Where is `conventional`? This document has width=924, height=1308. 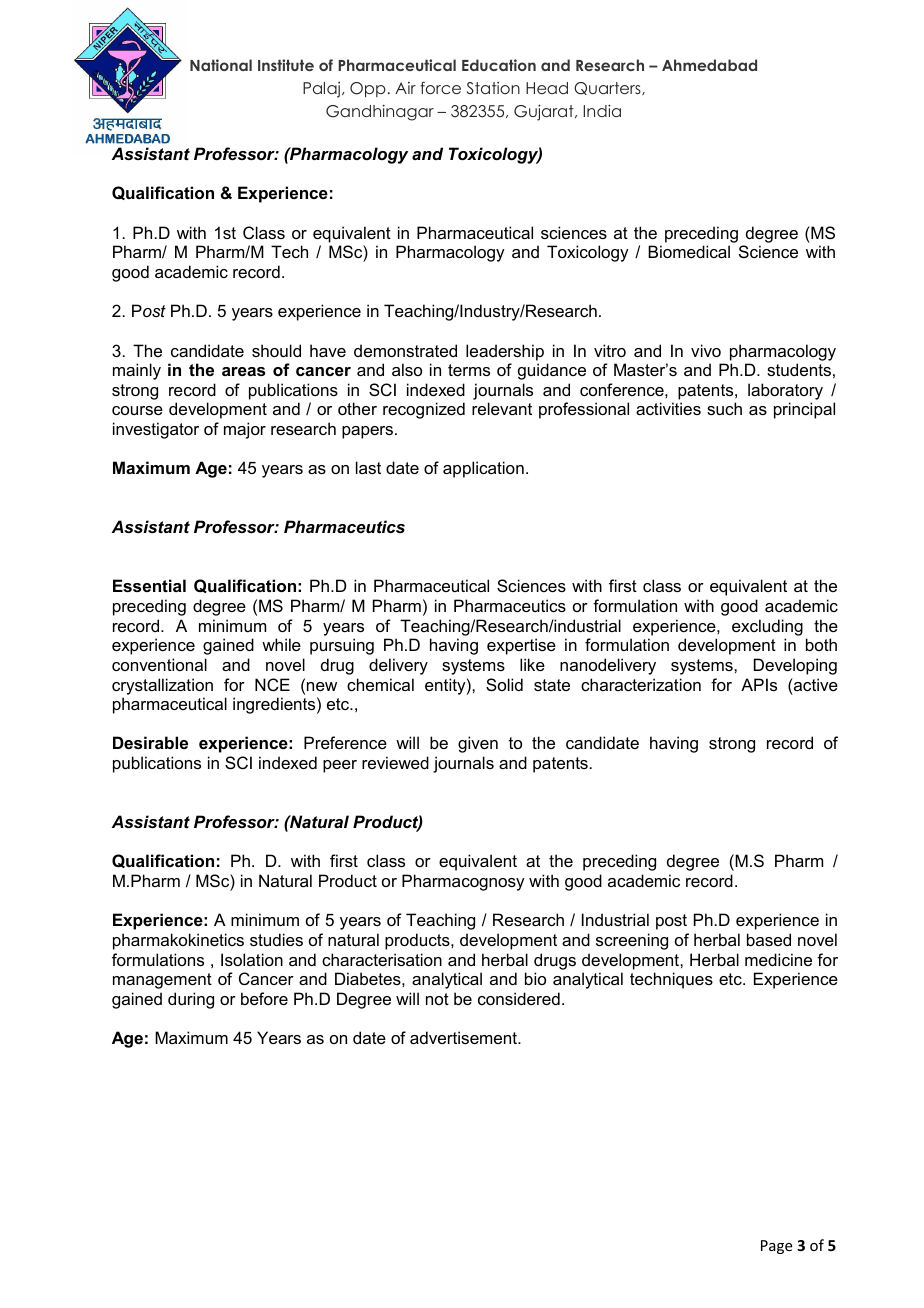 conventional is located at coordinates (159, 664).
